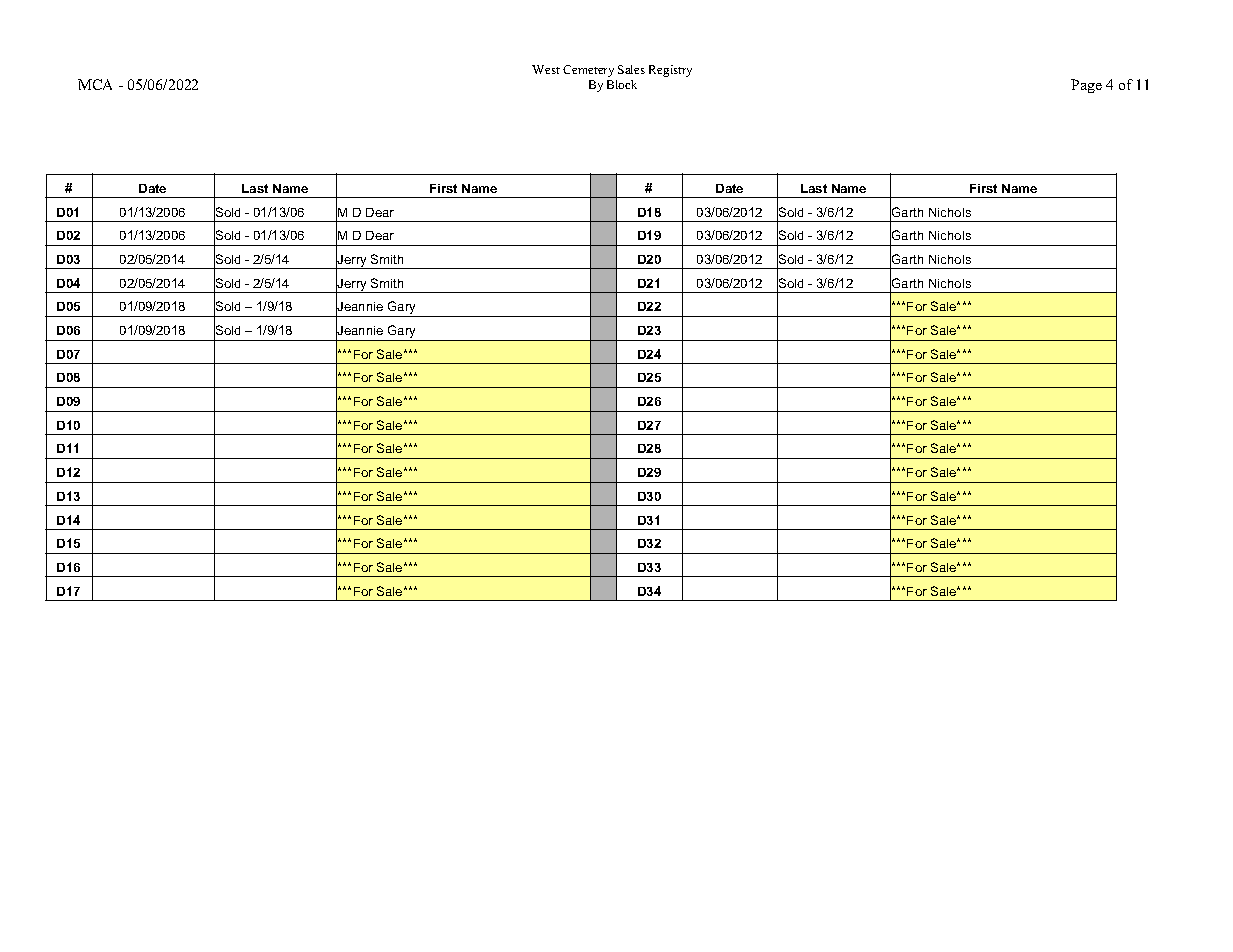 This page has width=1233, height=952. What do you see at coordinates (670, 71) in the page?
I see `Registry` at bounding box center [670, 71].
